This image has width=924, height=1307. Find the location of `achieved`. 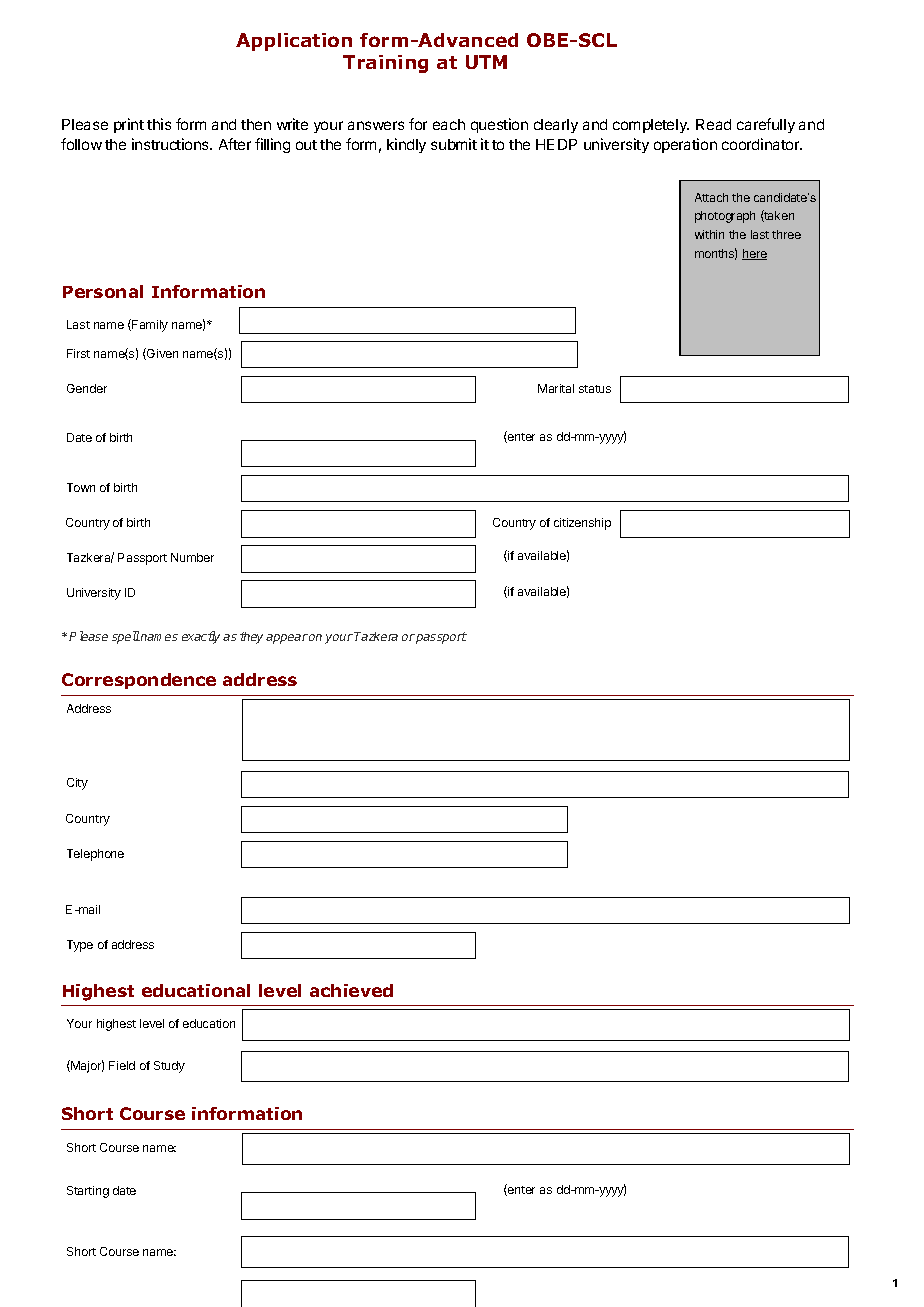

achieved is located at coordinates (351, 990).
